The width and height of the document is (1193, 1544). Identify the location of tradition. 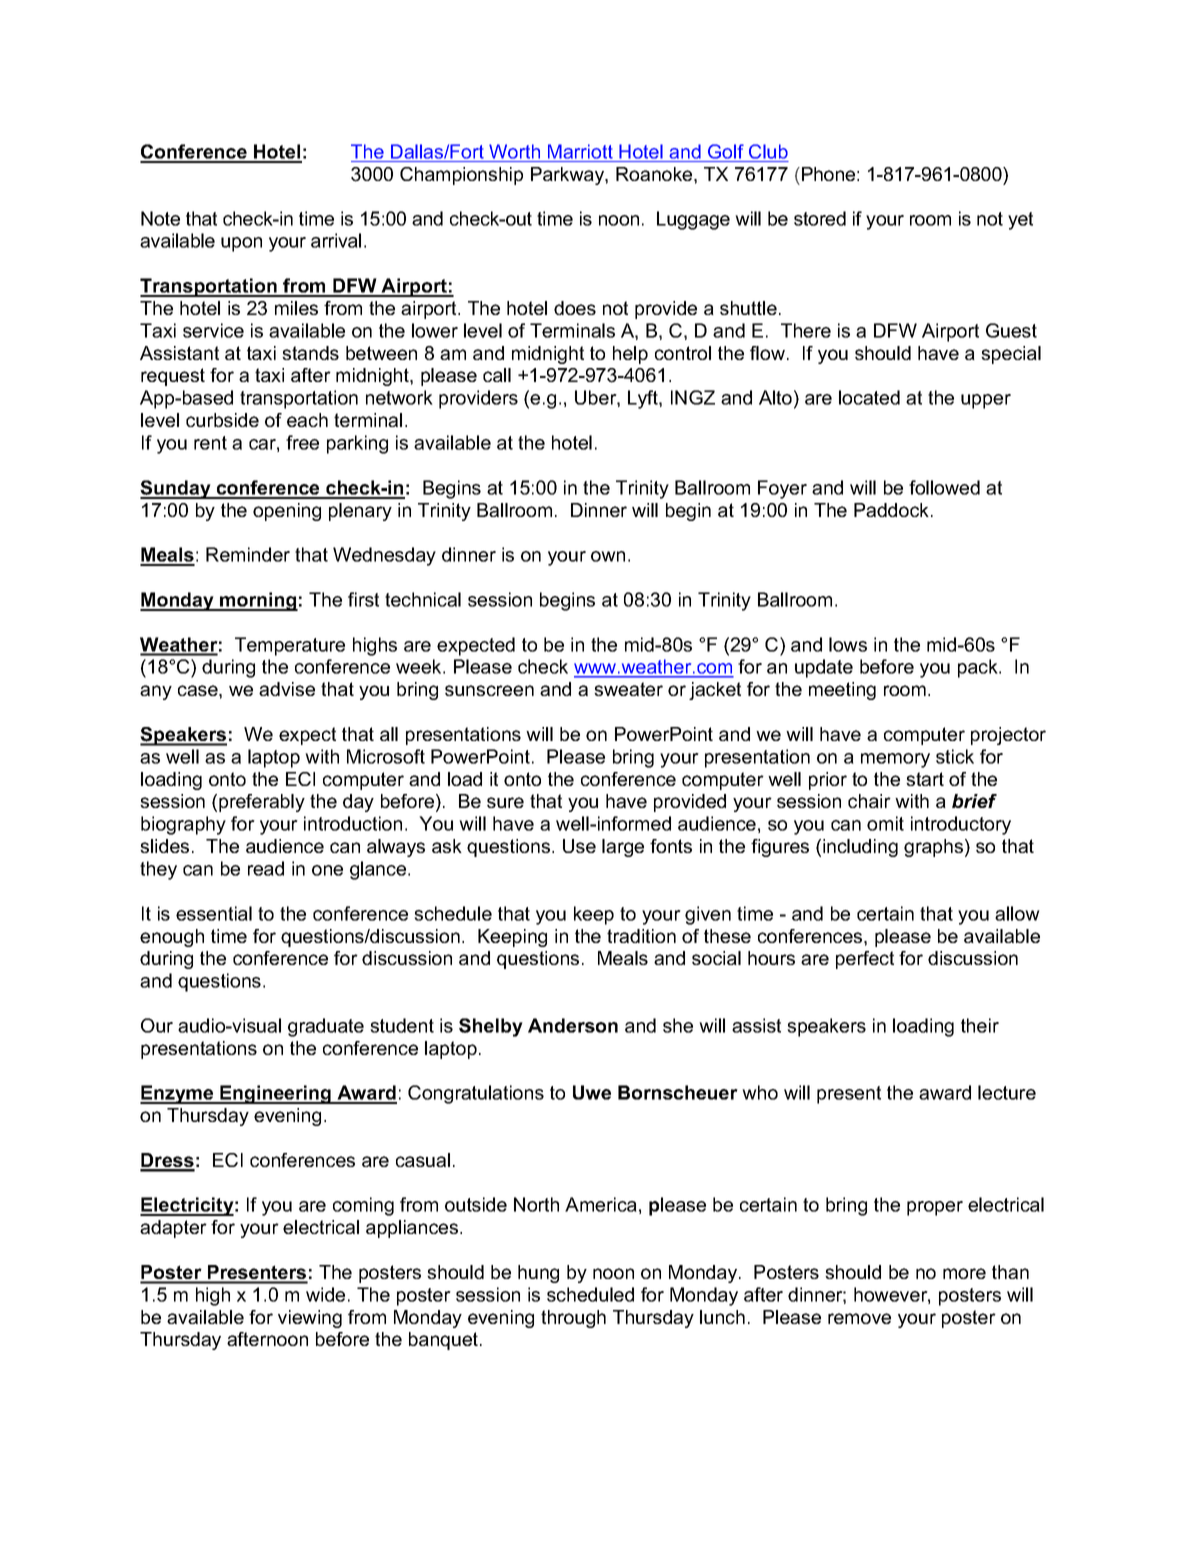
(641, 936).
